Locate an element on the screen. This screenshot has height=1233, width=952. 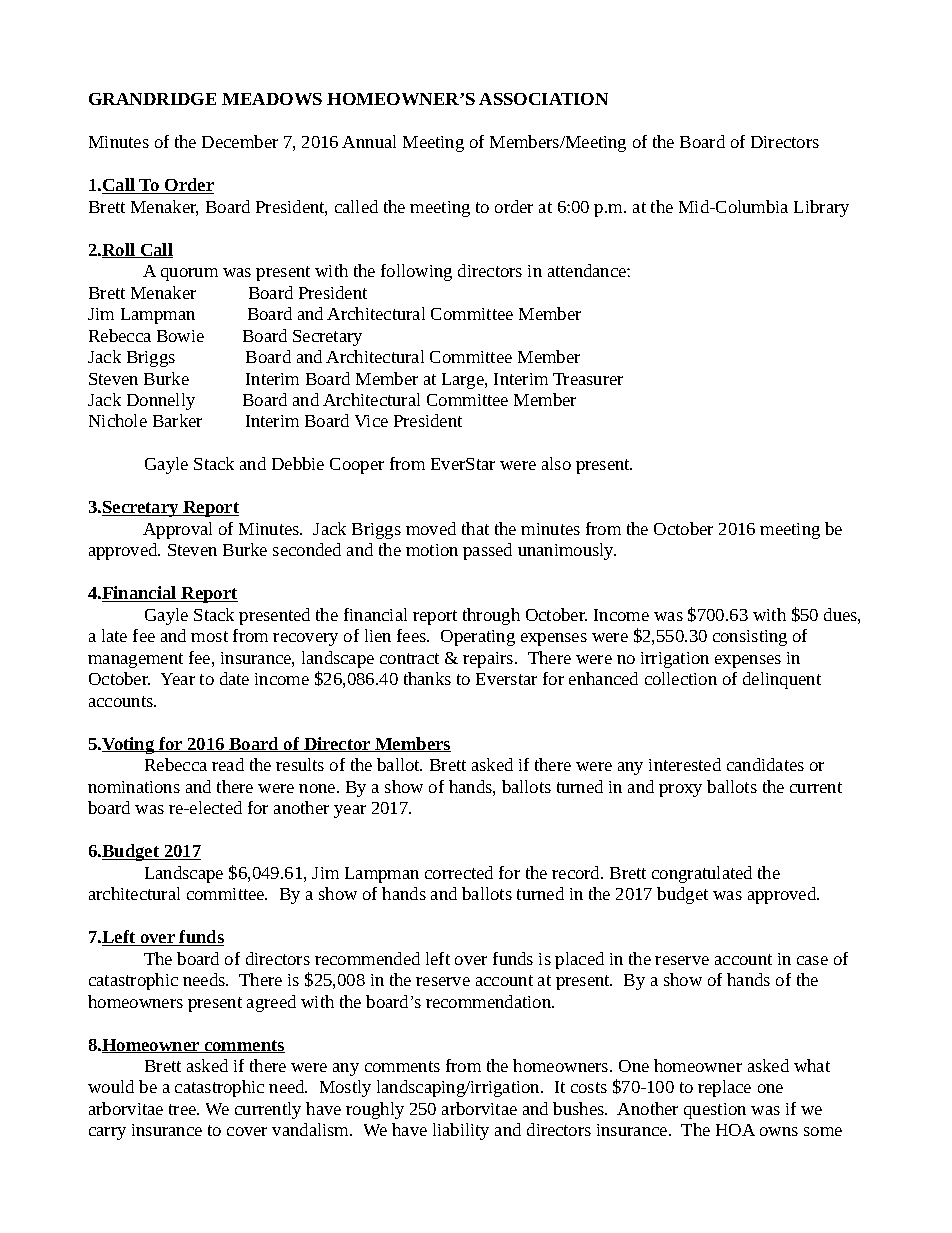
consisting is located at coordinates (750, 638).
